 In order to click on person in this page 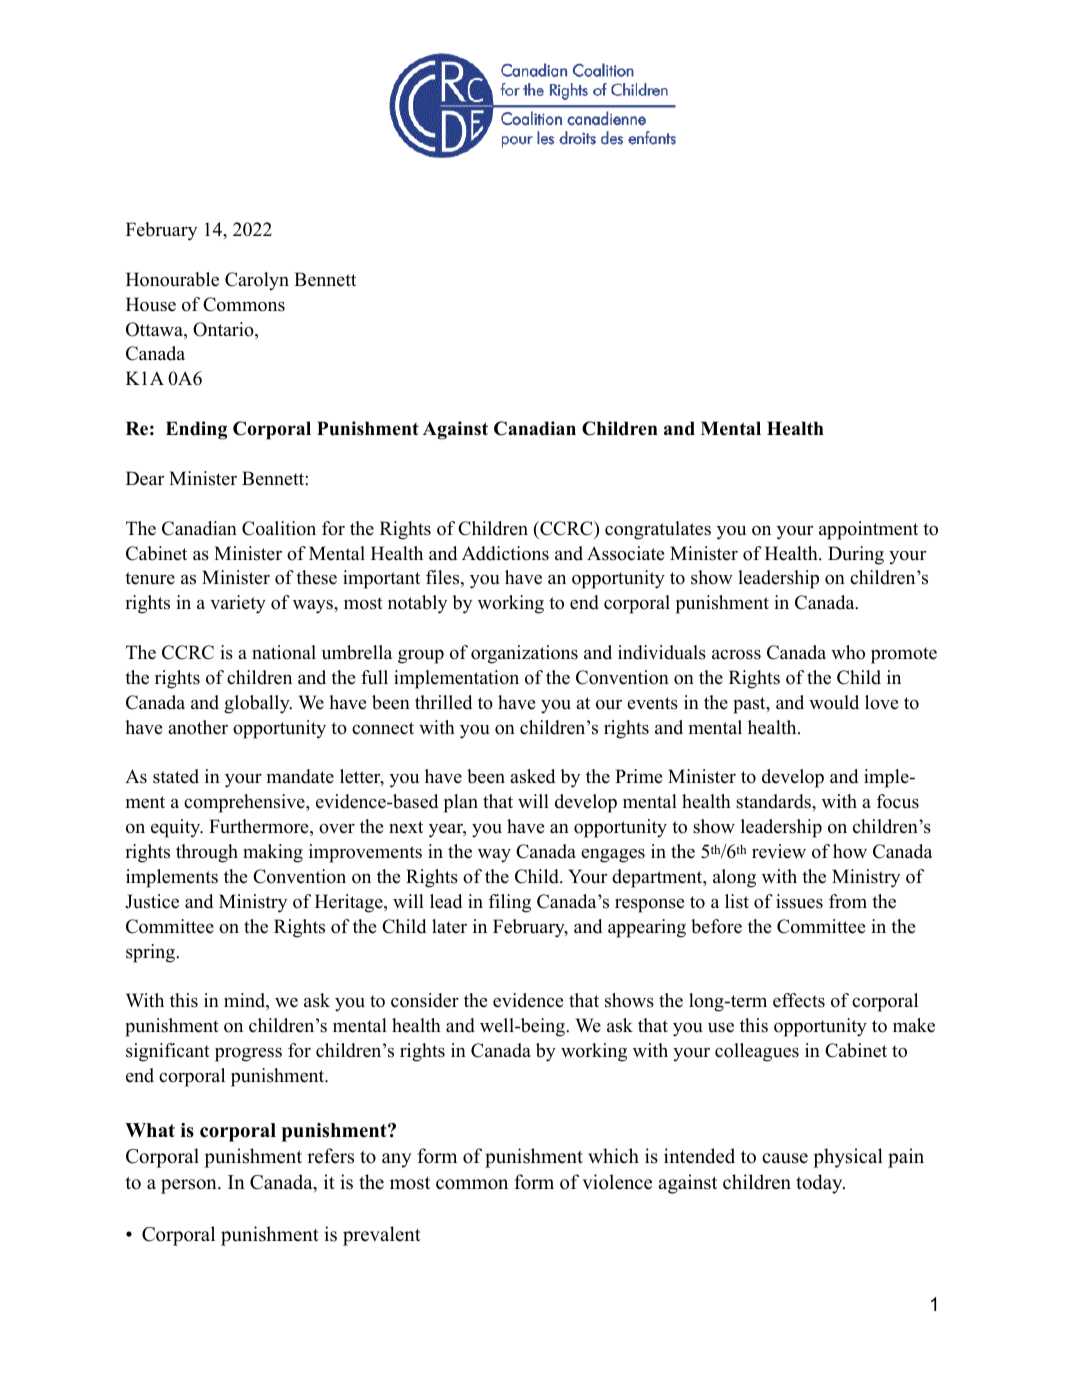, I will do `click(190, 1186)`.
